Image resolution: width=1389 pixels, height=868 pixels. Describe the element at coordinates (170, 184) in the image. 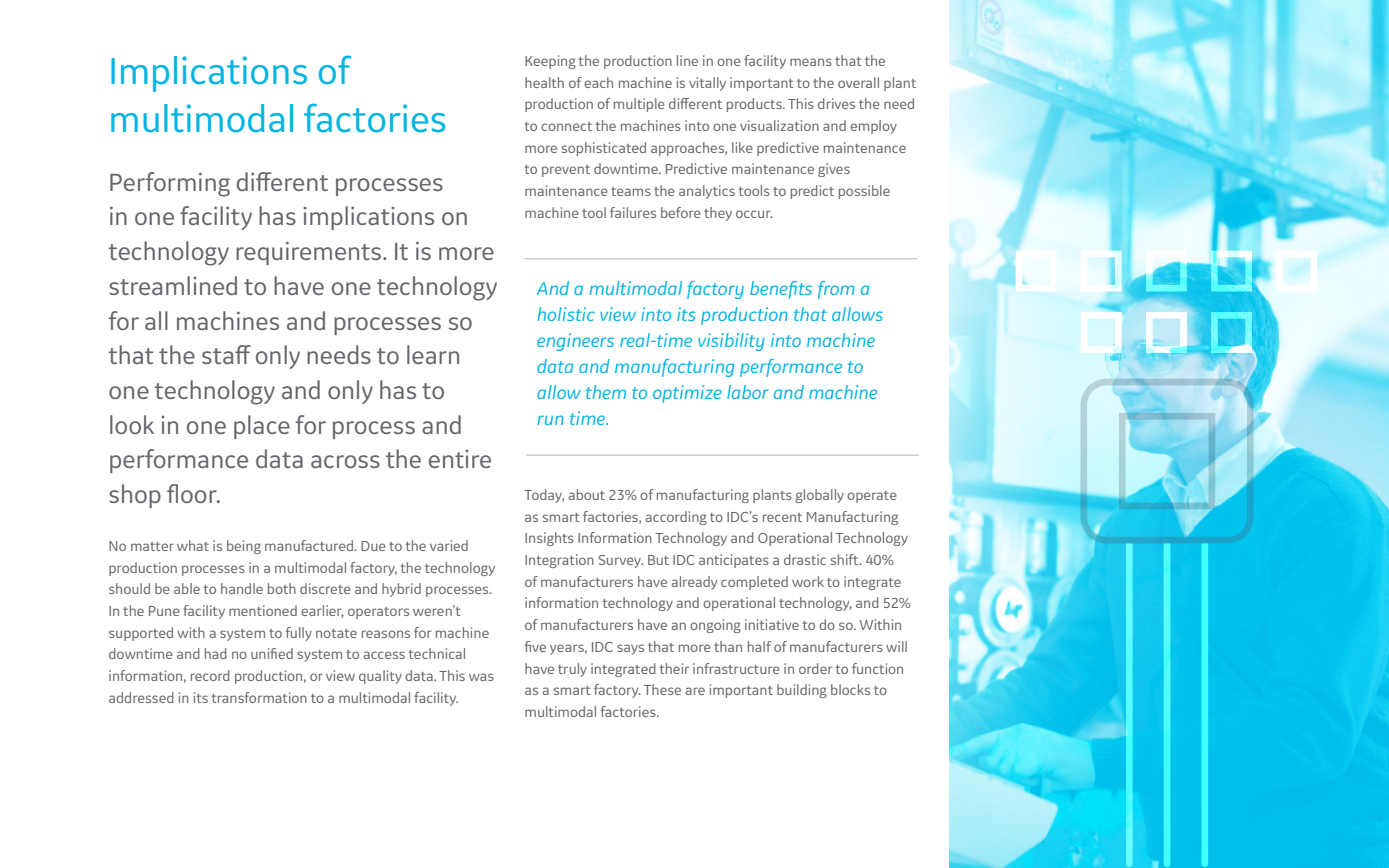

I see `Performing` at that location.
